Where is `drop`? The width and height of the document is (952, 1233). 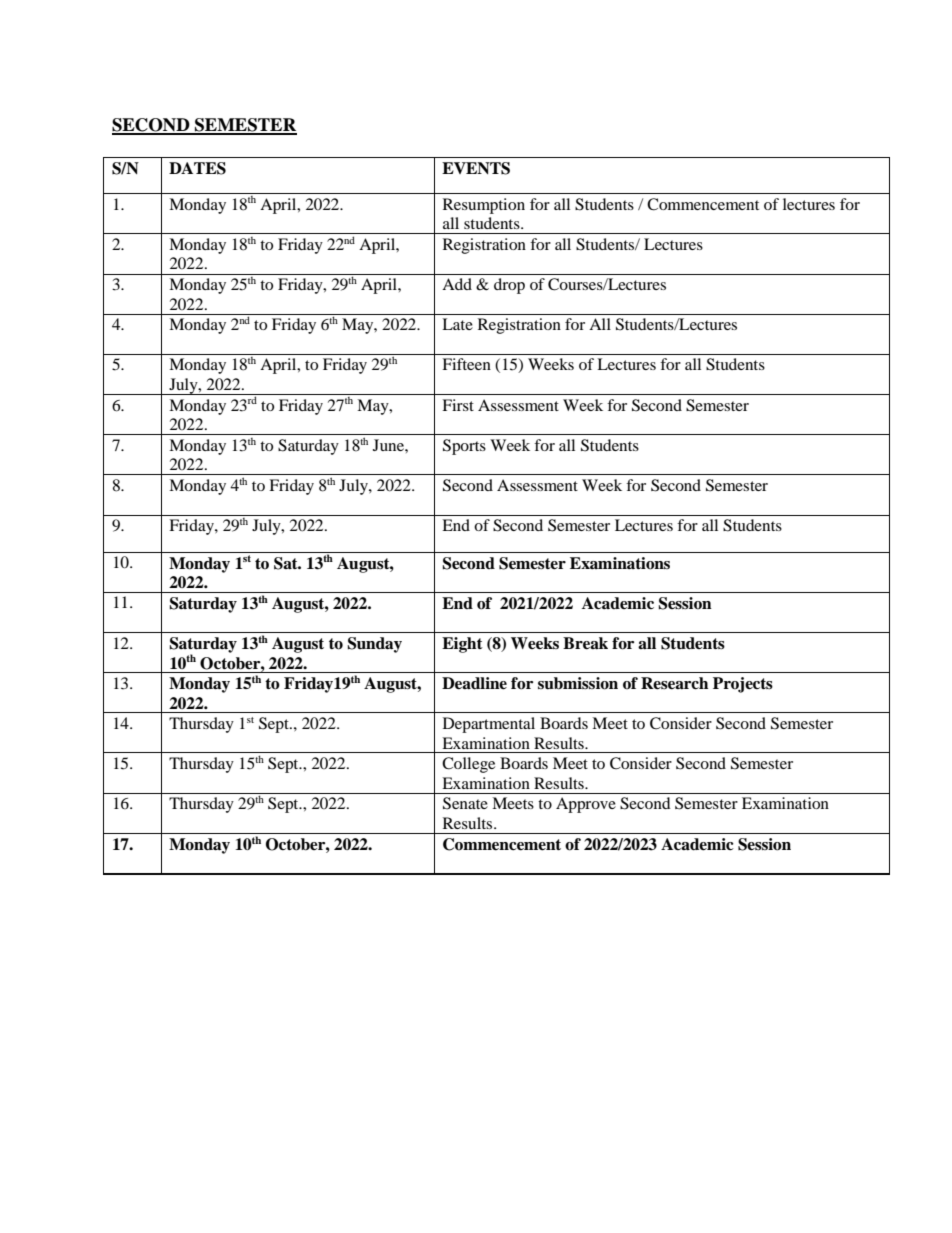 drop is located at coordinates (509, 286).
